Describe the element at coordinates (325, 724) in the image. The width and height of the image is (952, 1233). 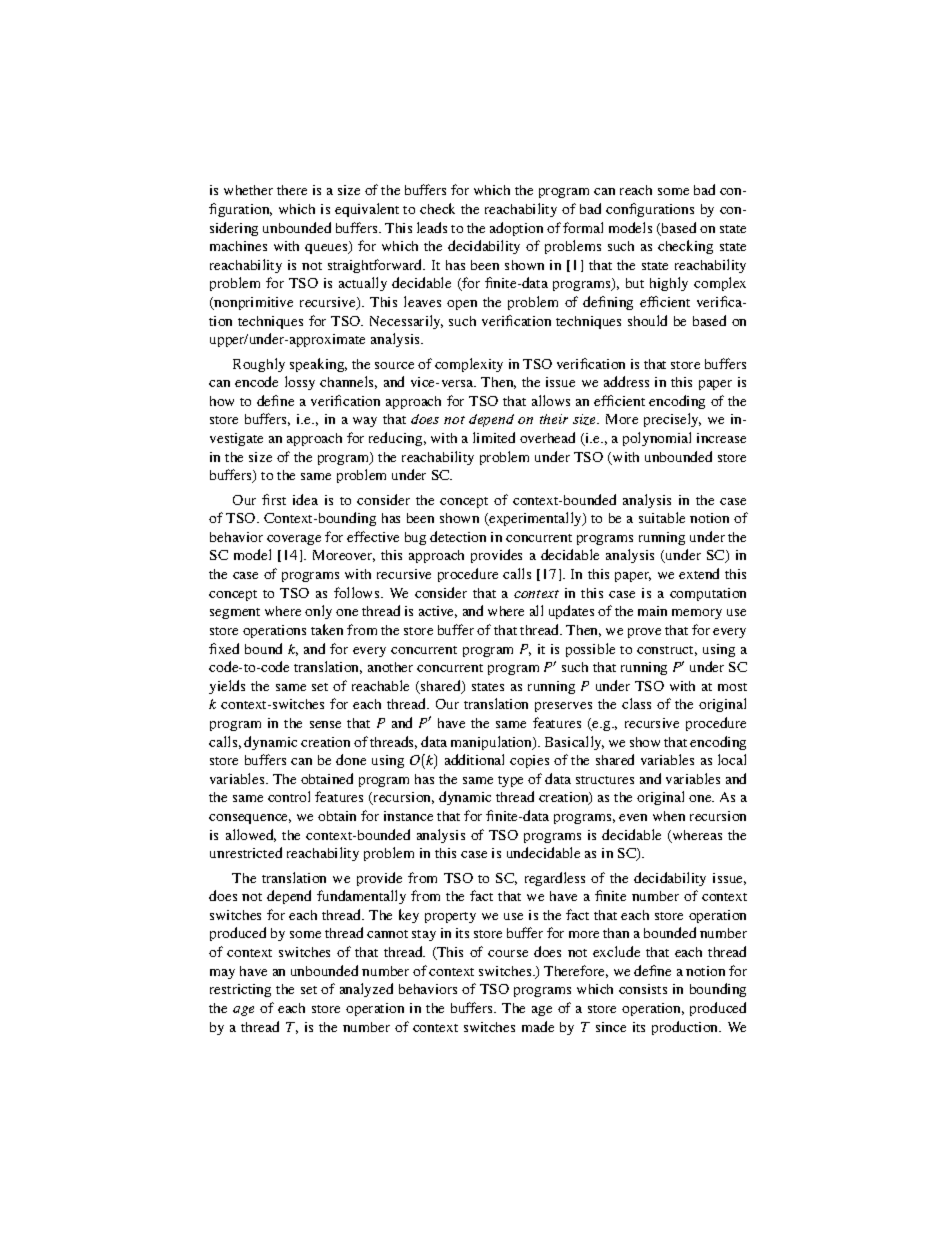
I see `sense` at that location.
